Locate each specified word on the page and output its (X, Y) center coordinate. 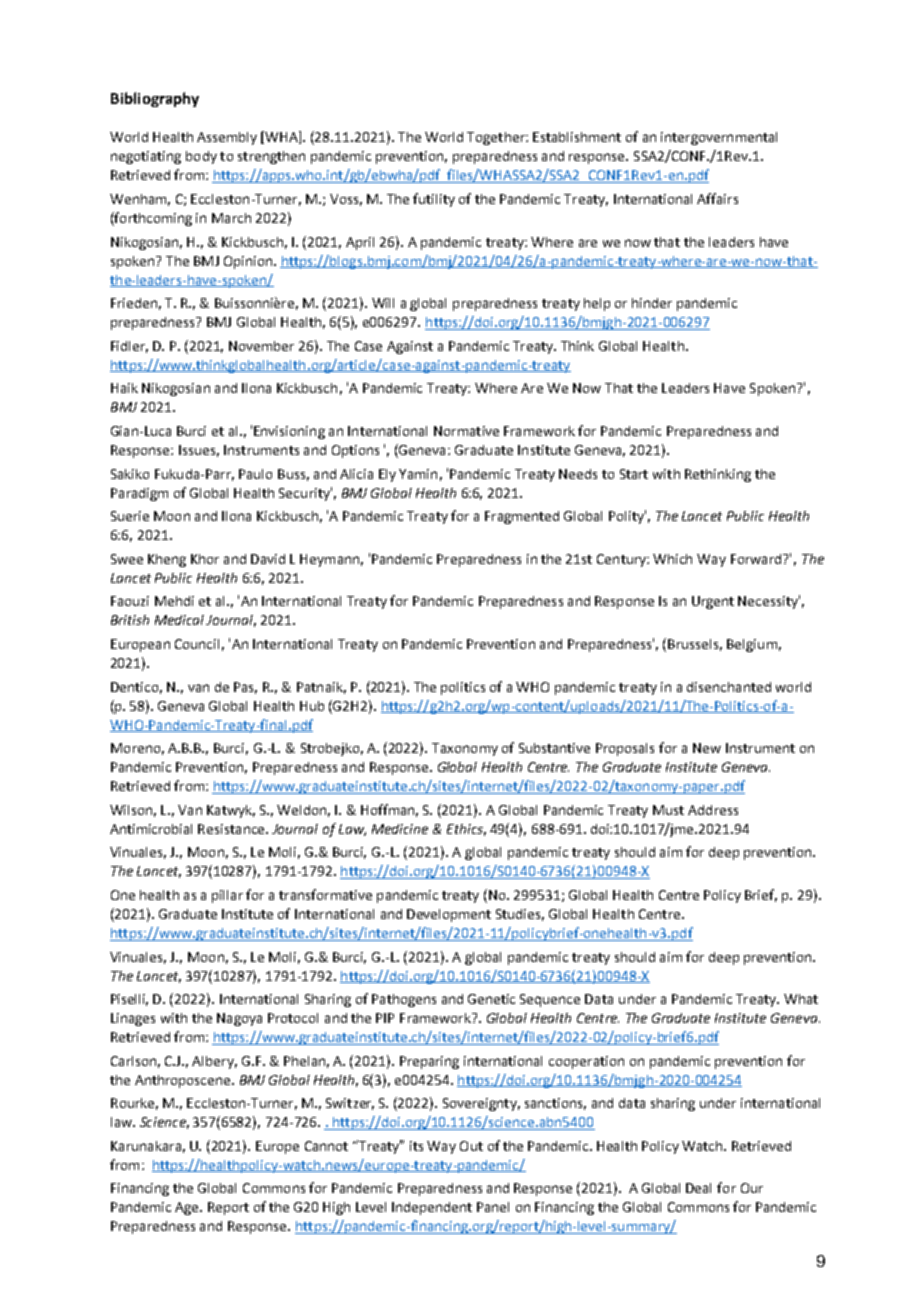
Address (713, 810)
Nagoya (239, 1019)
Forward (756, 559)
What (801, 999)
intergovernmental (719, 138)
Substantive (554, 748)
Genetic (491, 999)
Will (383, 303)
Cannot (326, 1146)
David (268, 559)
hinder (652, 303)
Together (497, 138)
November (261, 346)
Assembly (227, 138)
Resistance (232, 829)
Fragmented (522, 517)
